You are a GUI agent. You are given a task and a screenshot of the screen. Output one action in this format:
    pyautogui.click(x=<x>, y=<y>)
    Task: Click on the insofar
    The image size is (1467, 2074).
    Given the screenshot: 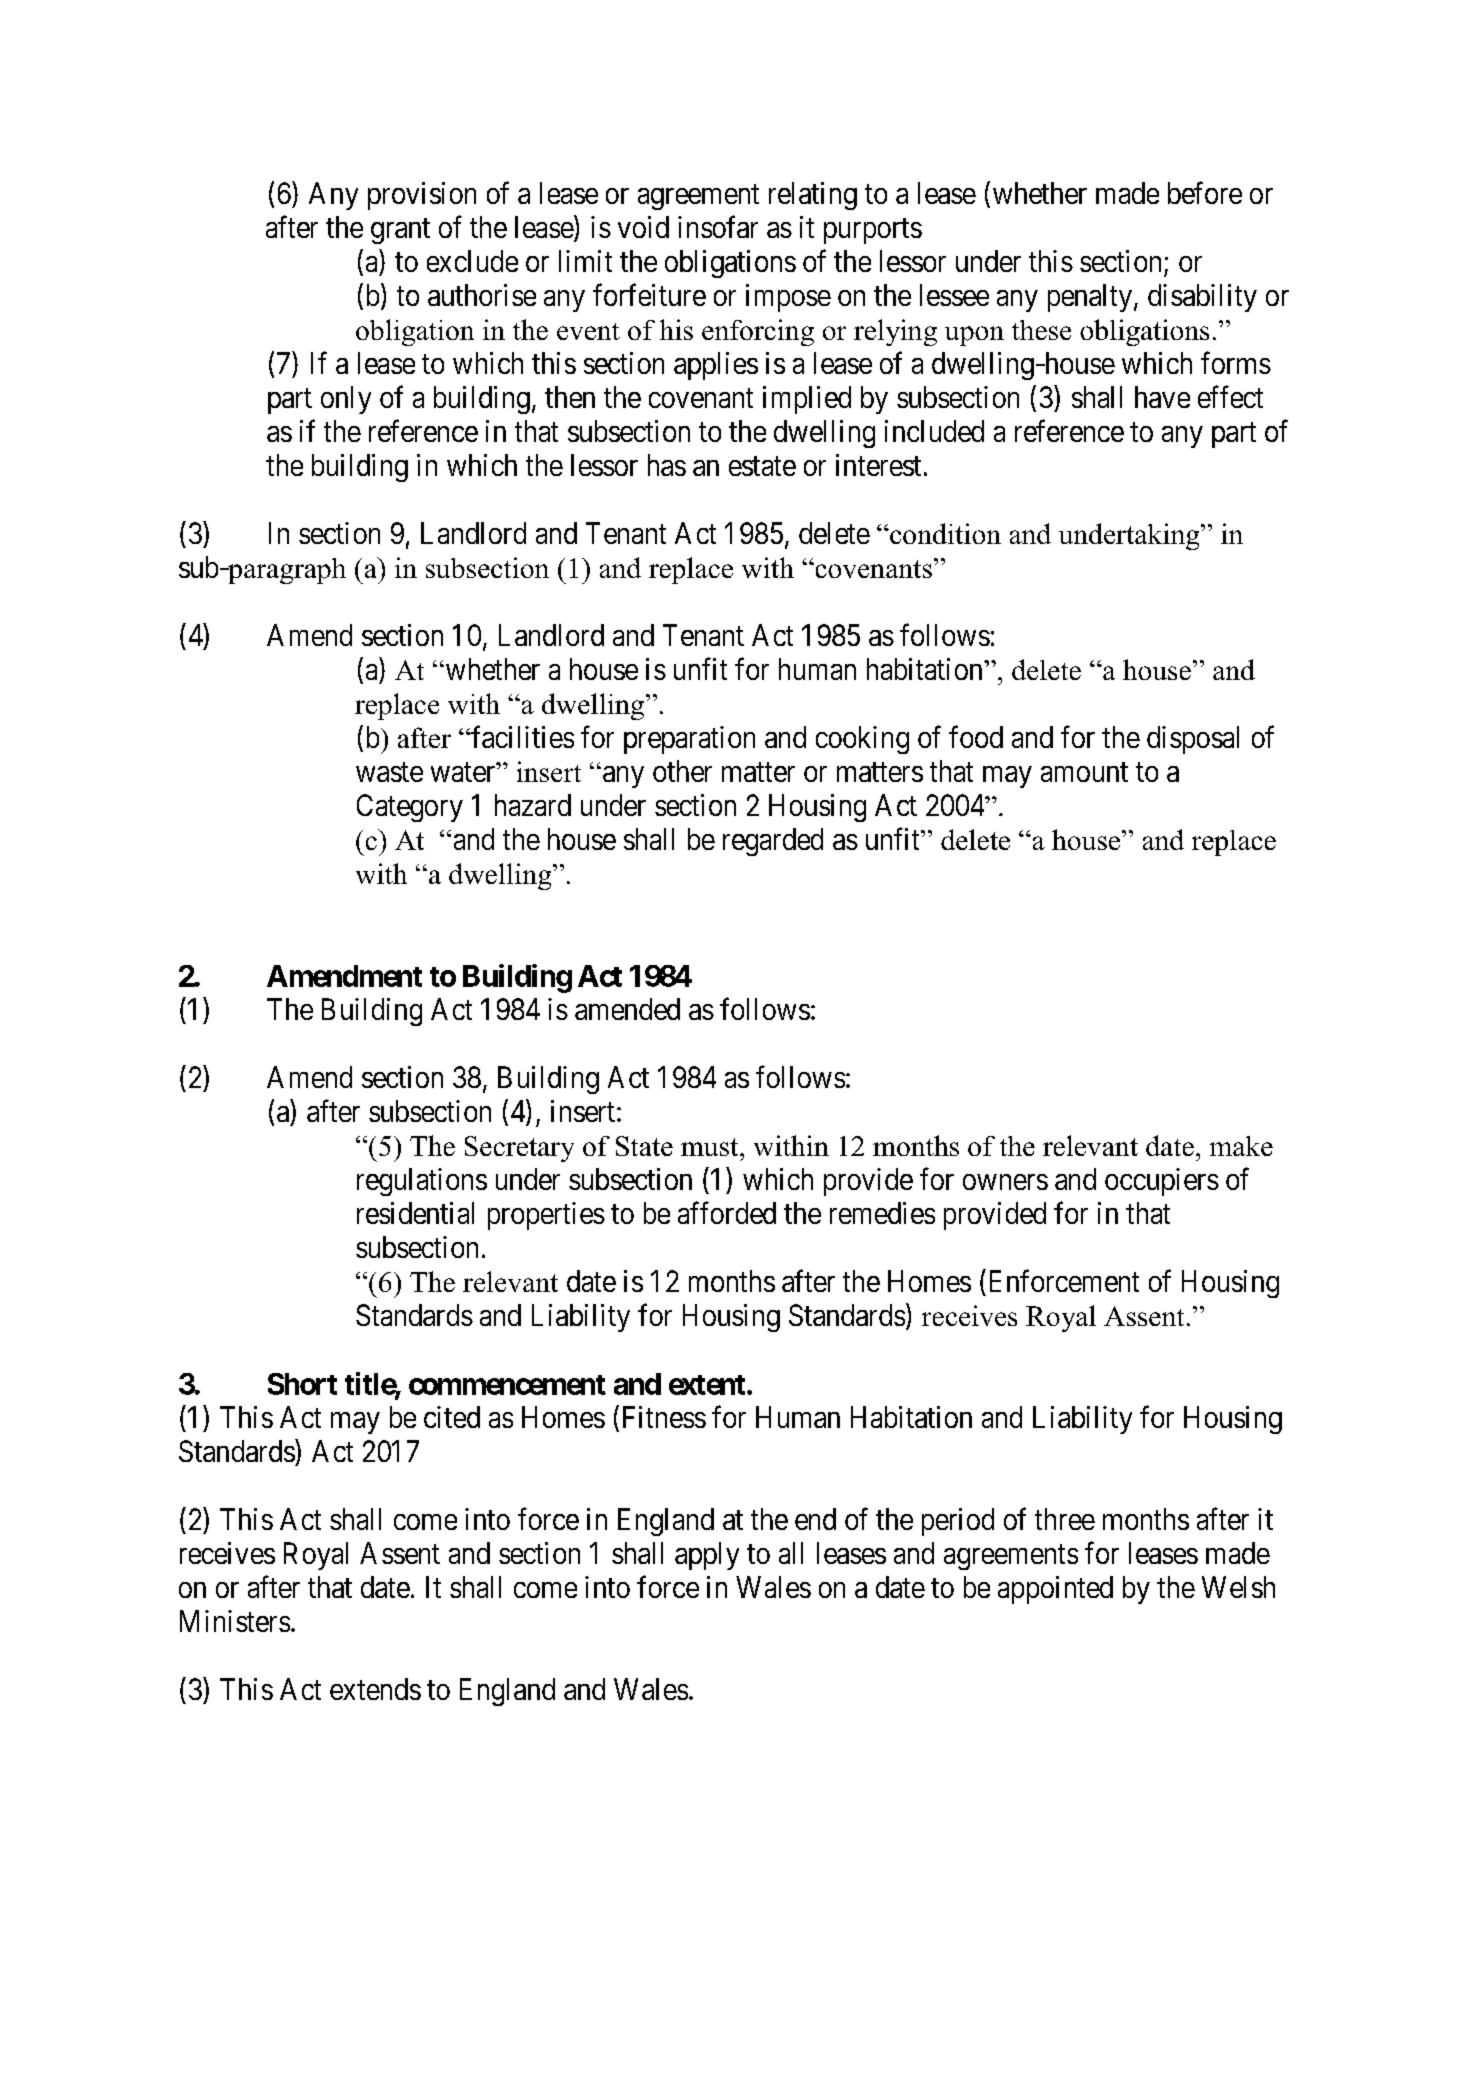 What is the action you would take?
    pyautogui.click(x=718, y=226)
